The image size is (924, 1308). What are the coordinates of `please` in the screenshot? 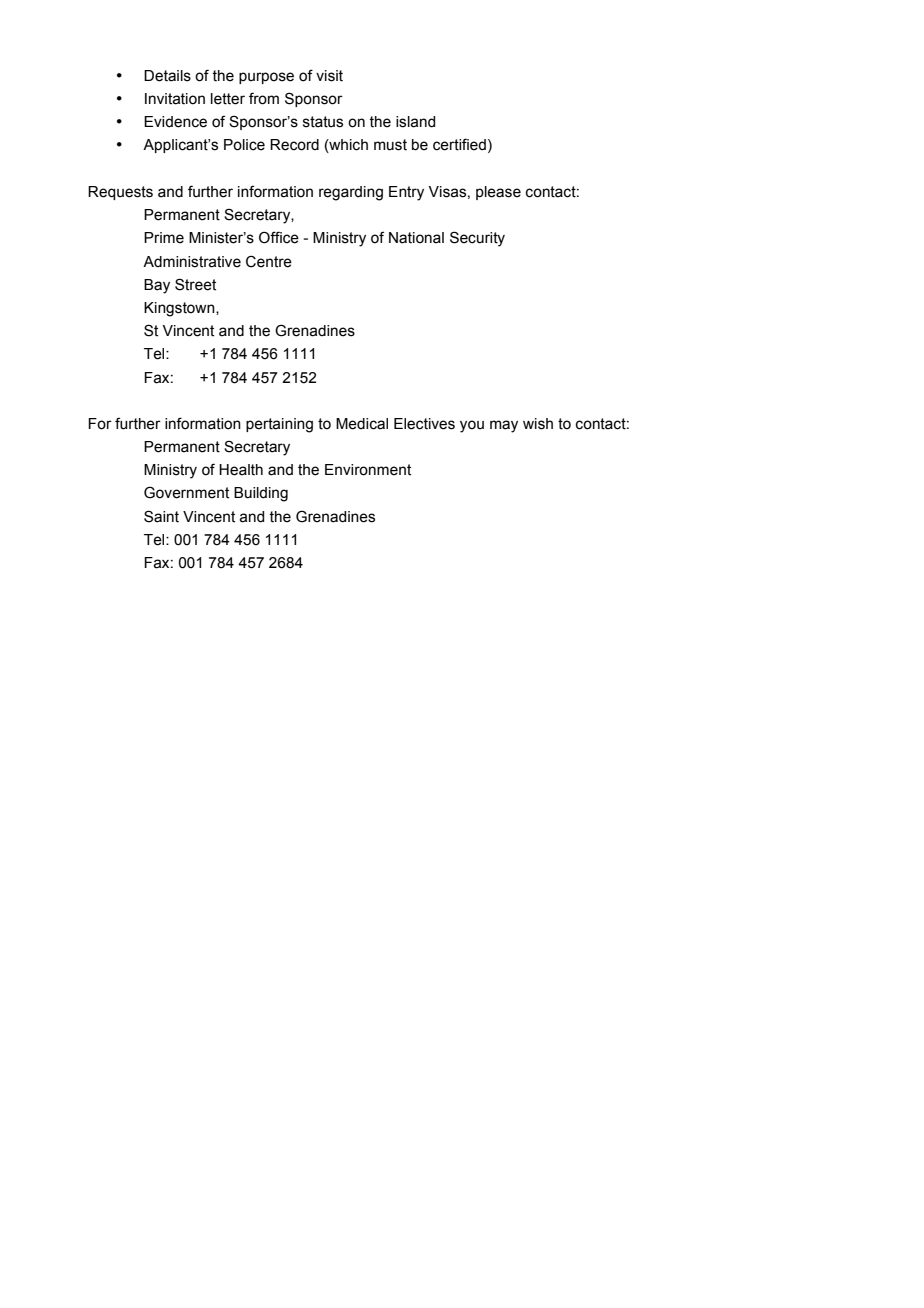 It's located at (498, 193).
